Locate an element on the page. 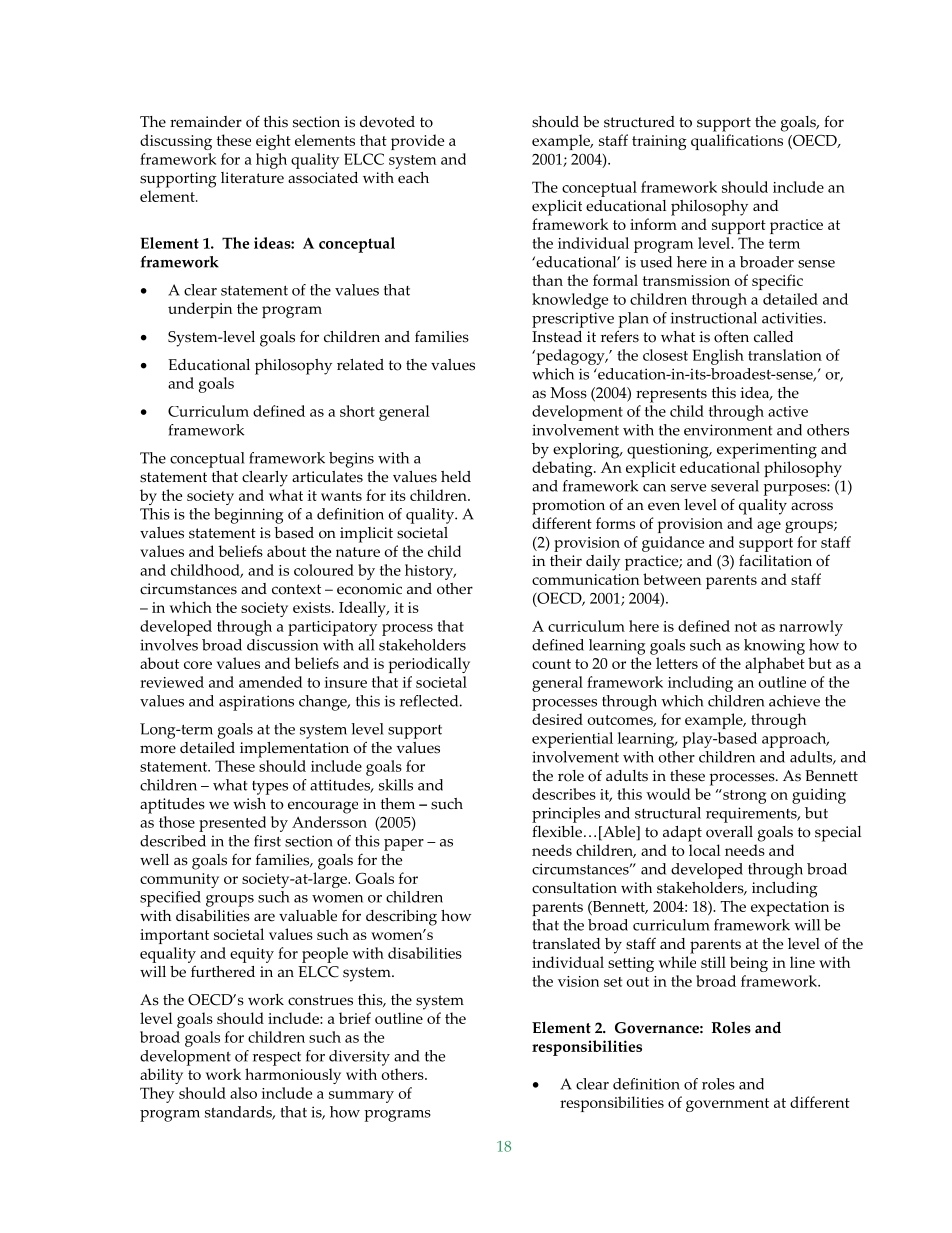  overall is located at coordinates (729, 832).
